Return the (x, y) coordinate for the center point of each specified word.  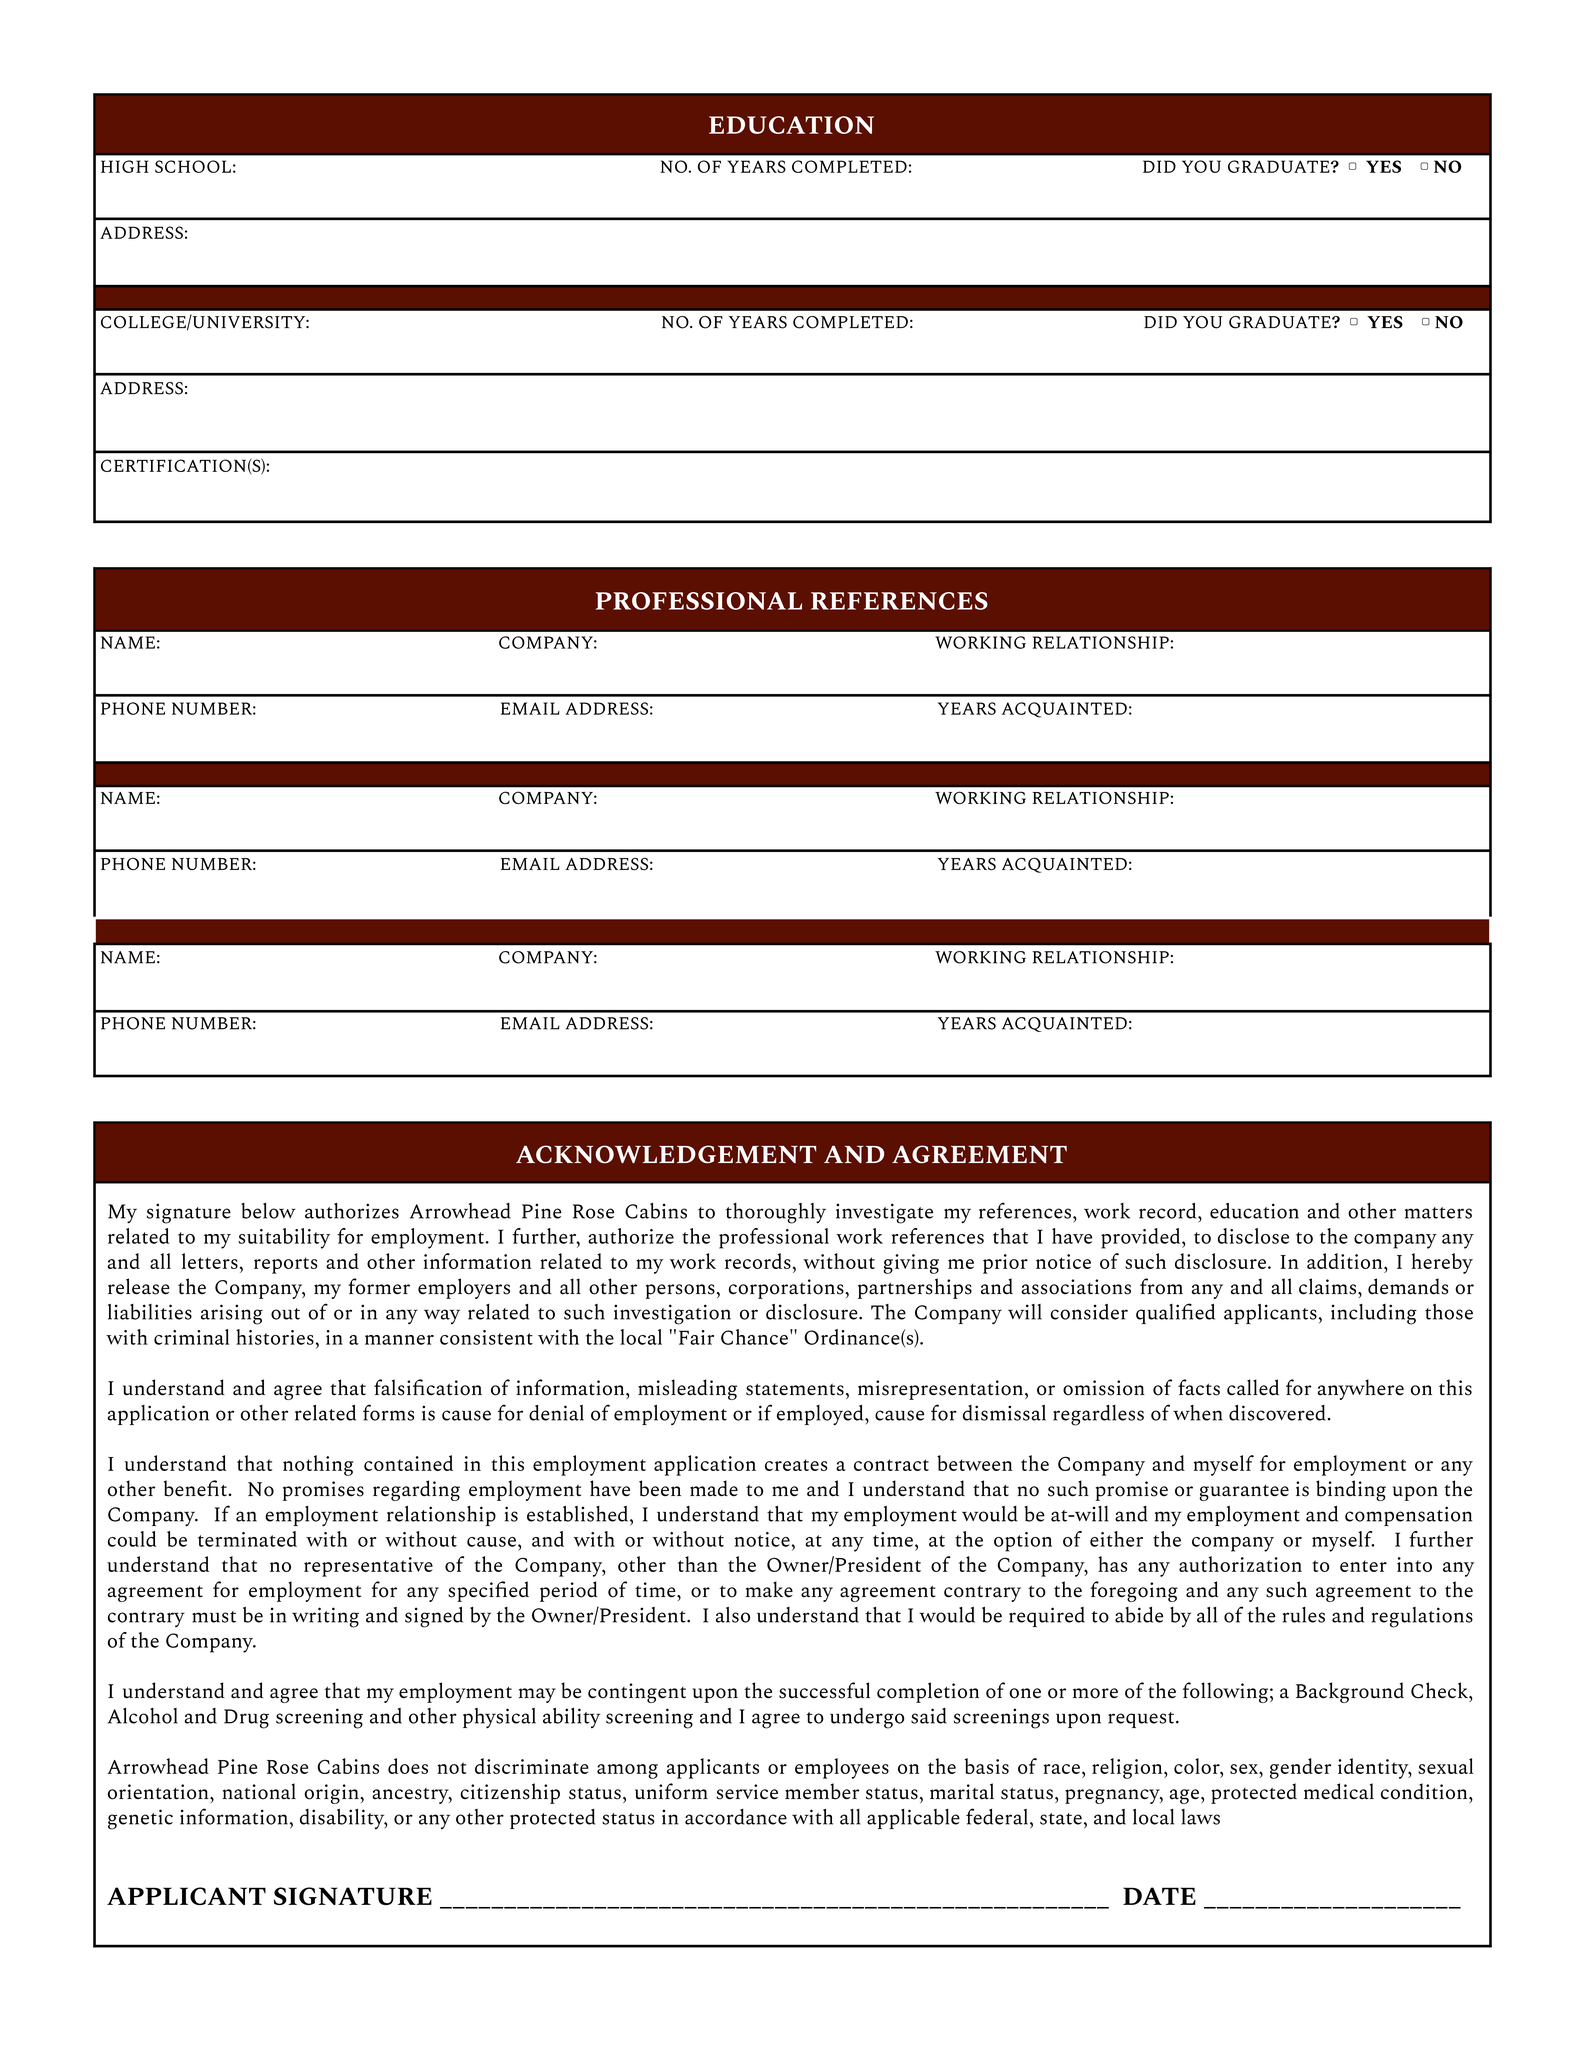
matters (1438, 1213)
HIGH (125, 166)
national (259, 1791)
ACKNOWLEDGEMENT (666, 1154)
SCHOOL (193, 166)
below (268, 1211)
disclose (1253, 1236)
